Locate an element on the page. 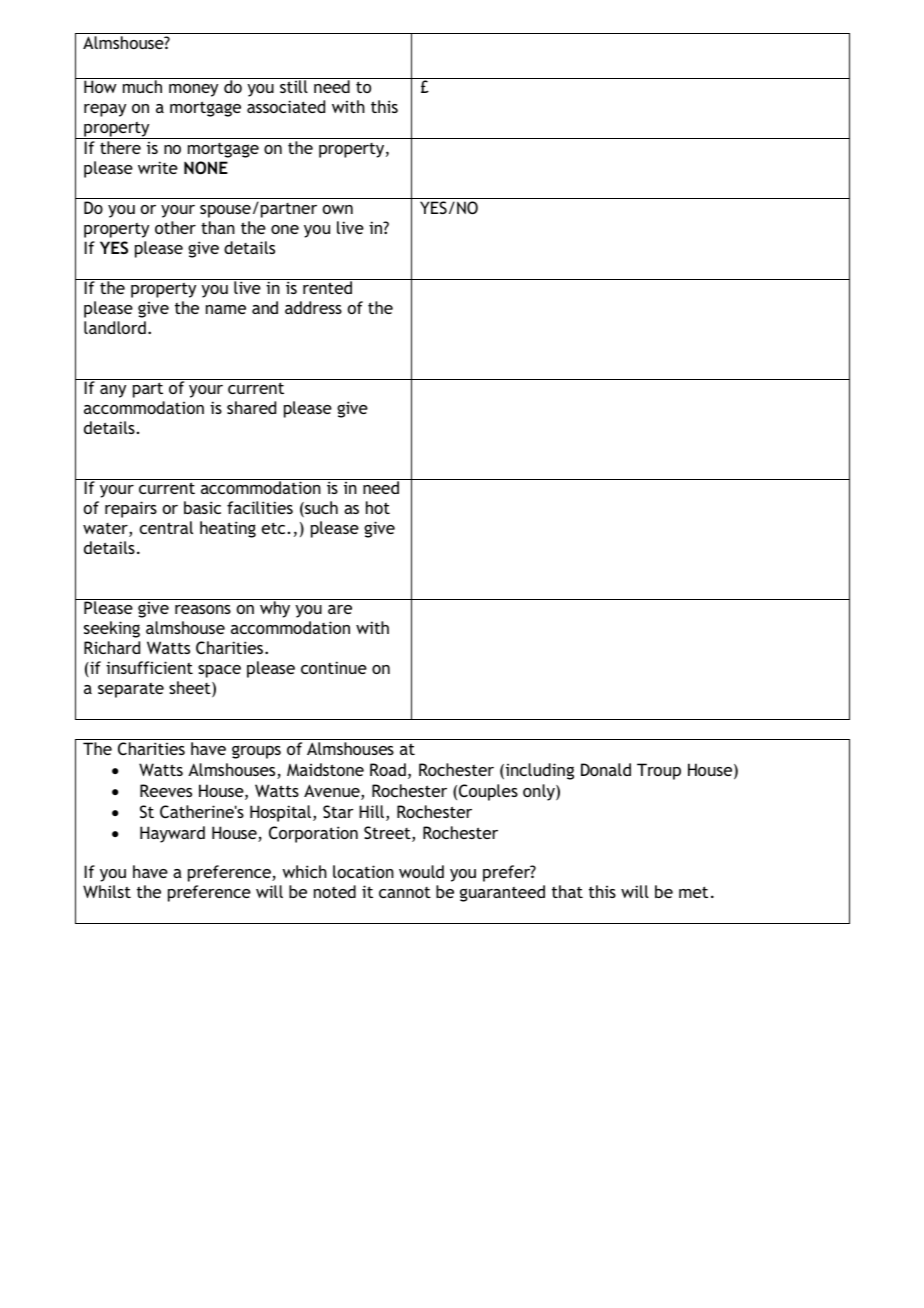 The width and height of the page is (924, 1308). Hayward is located at coordinates (172, 834).
